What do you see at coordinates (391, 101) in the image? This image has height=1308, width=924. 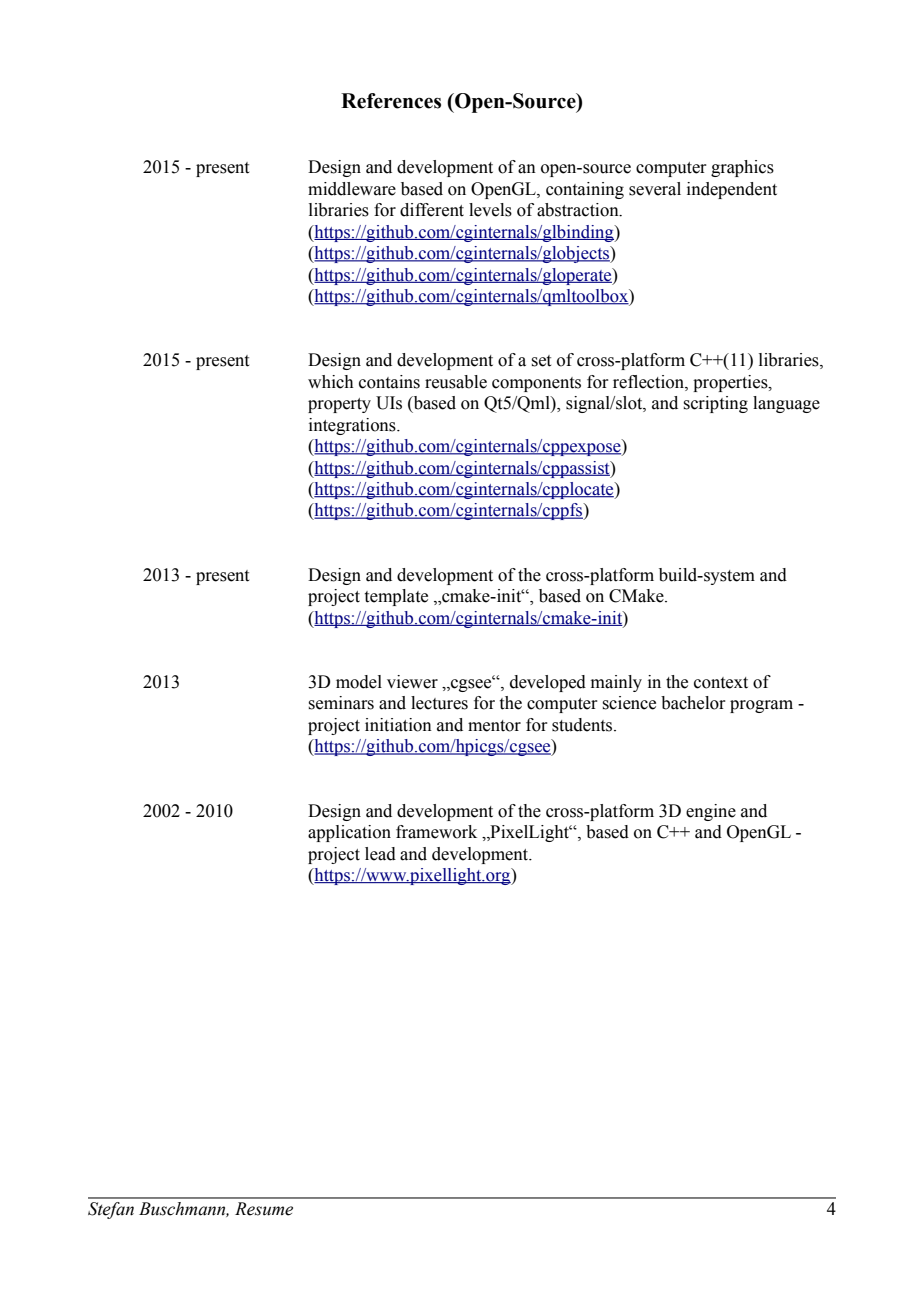 I see `References` at bounding box center [391, 101].
